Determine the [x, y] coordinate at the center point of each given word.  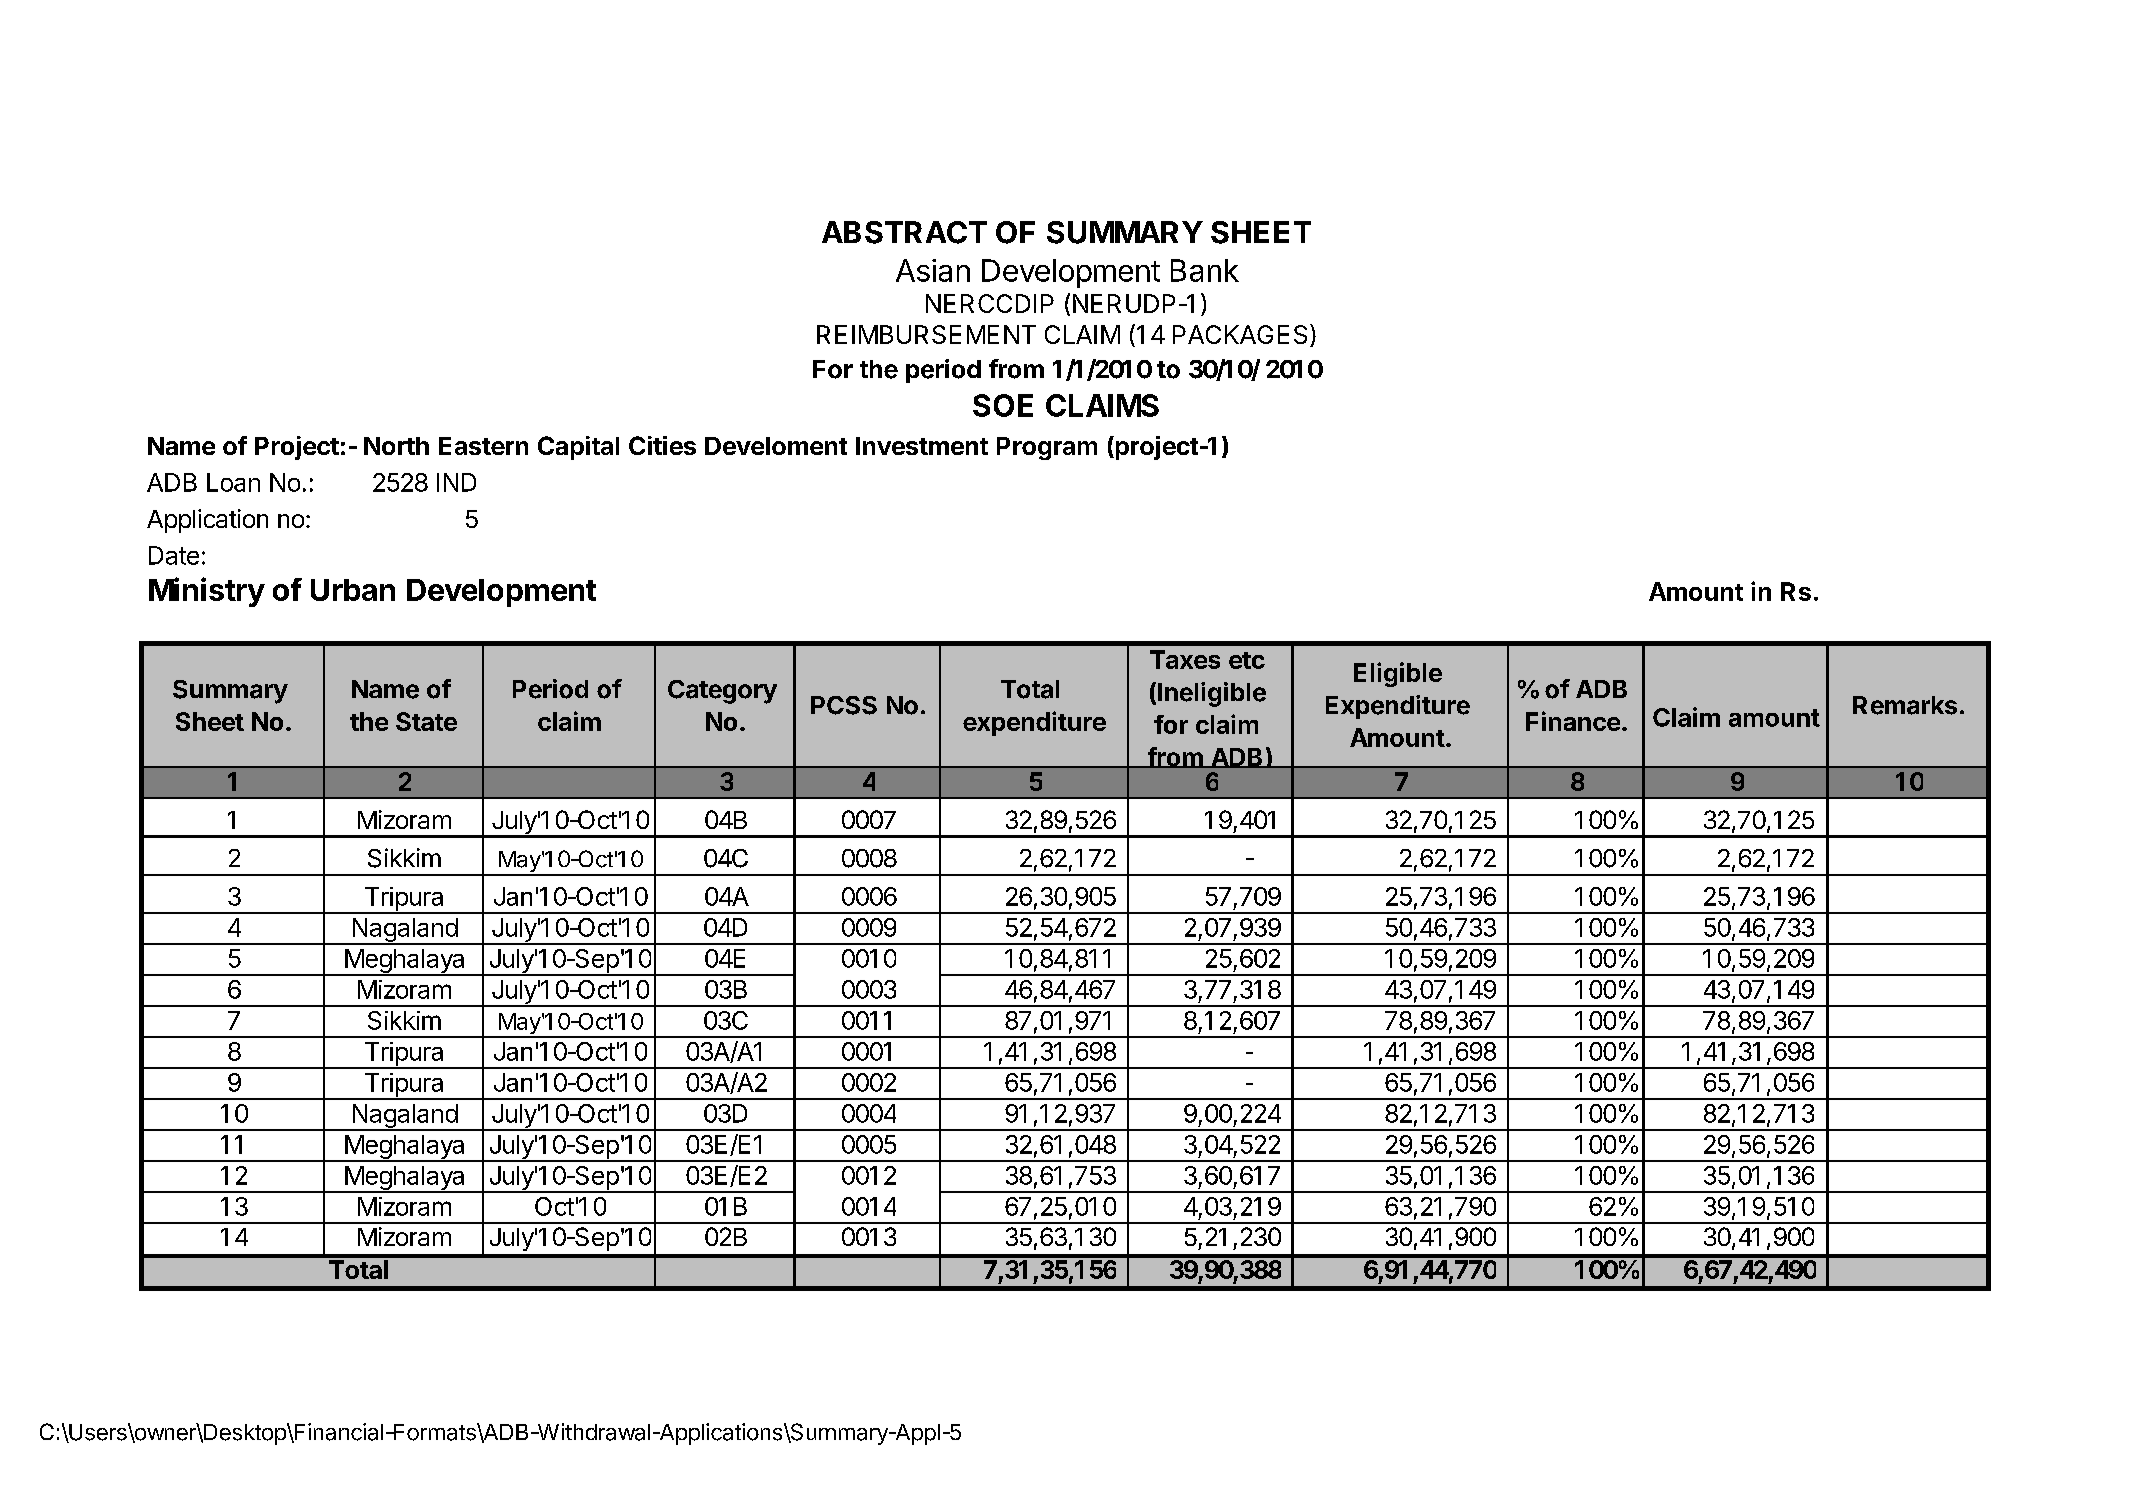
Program [1047, 448]
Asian [933, 270]
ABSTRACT [904, 232]
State [426, 721]
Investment [922, 446]
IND [456, 482]
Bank [1205, 270]
